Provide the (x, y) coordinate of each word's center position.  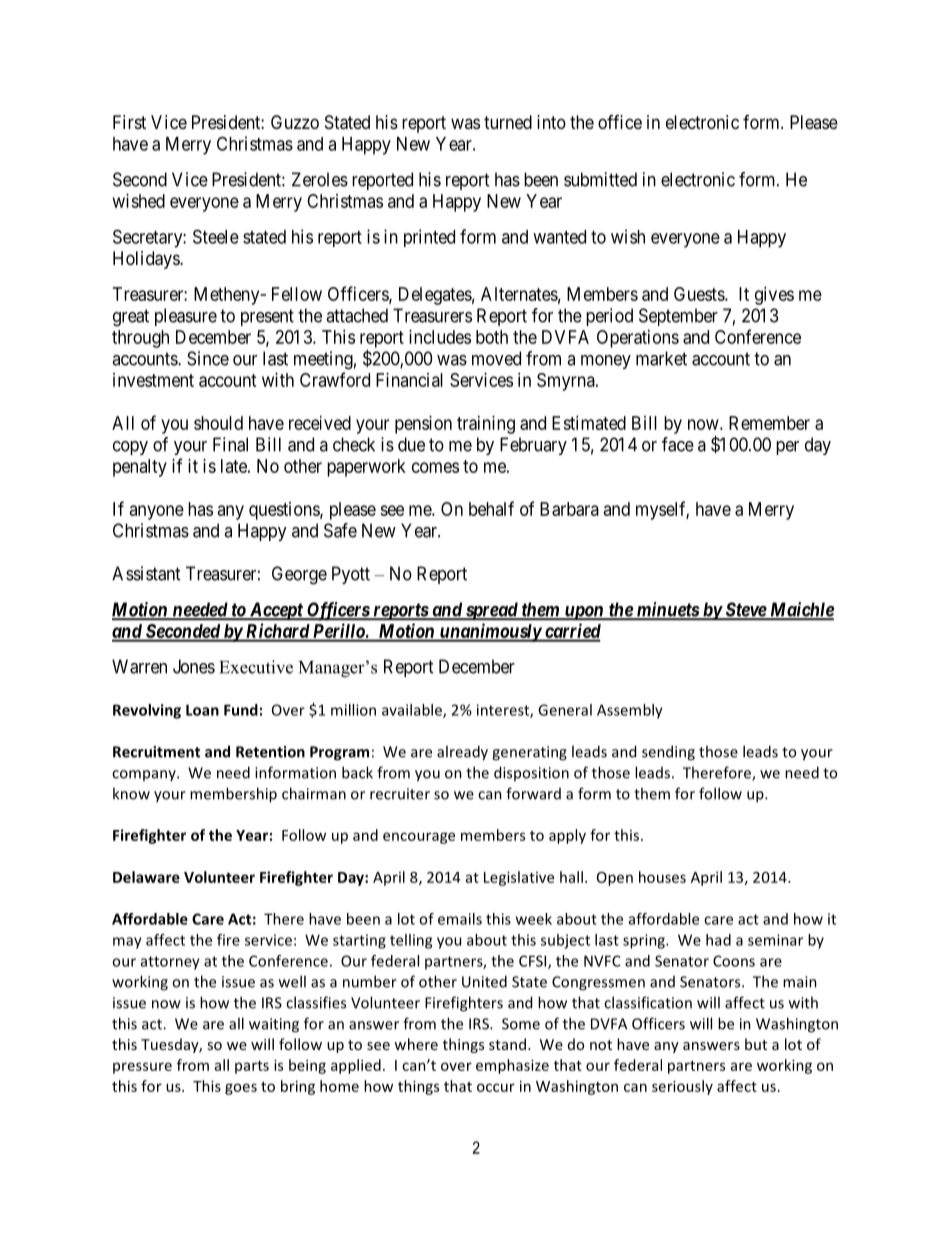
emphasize (512, 1066)
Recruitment (156, 752)
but (756, 1044)
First (129, 122)
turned (508, 122)
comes (435, 467)
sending (668, 753)
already (462, 753)
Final (230, 444)
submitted (600, 179)
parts (252, 1067)
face (678, 444)
